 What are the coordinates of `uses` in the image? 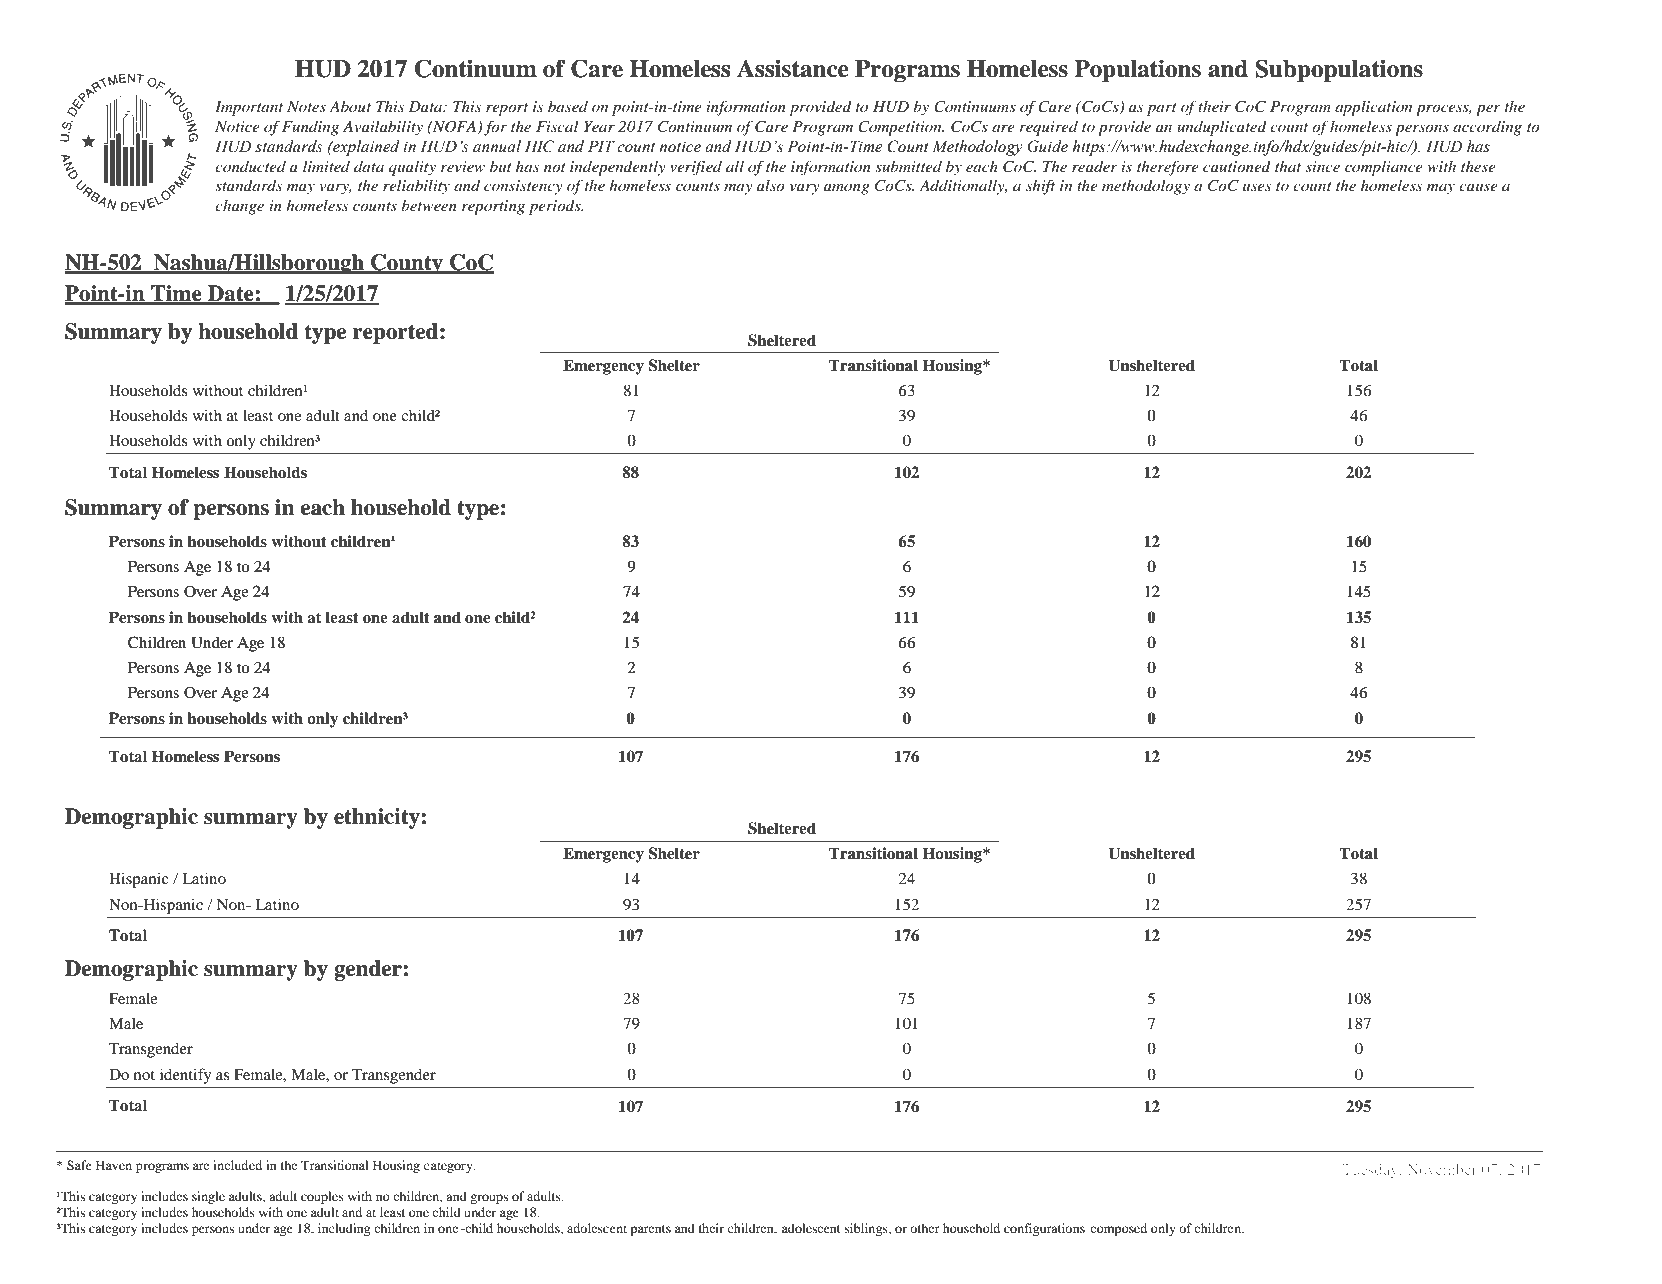 It's located at (1257, 187).
